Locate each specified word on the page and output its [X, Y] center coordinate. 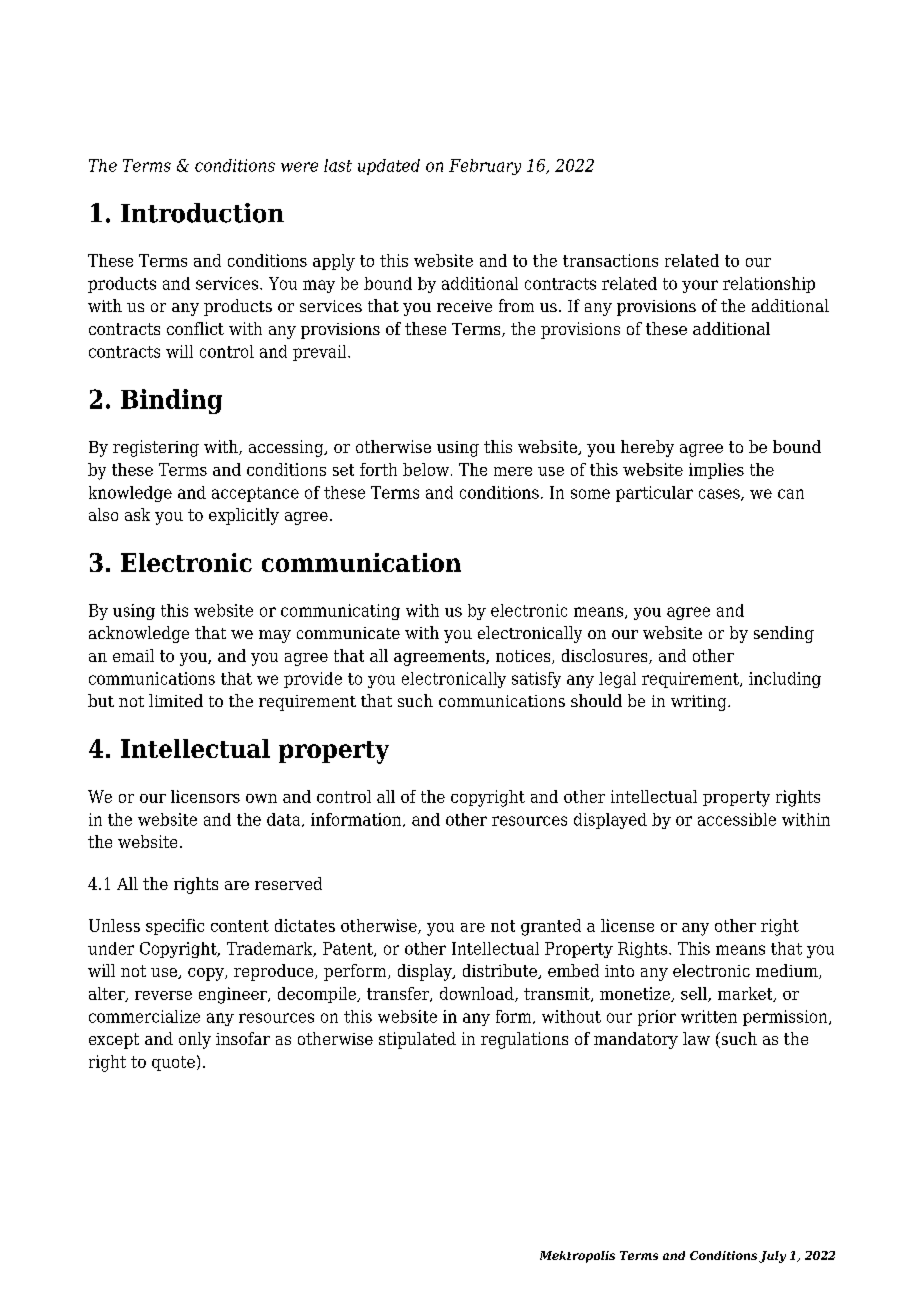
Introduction [202, 213]
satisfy [536, 680]
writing [700, 703]
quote [173, 1063]
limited [176, 700]
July [772, 1257]
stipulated [417, 1040]
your [700, 286]
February [485, 167]
